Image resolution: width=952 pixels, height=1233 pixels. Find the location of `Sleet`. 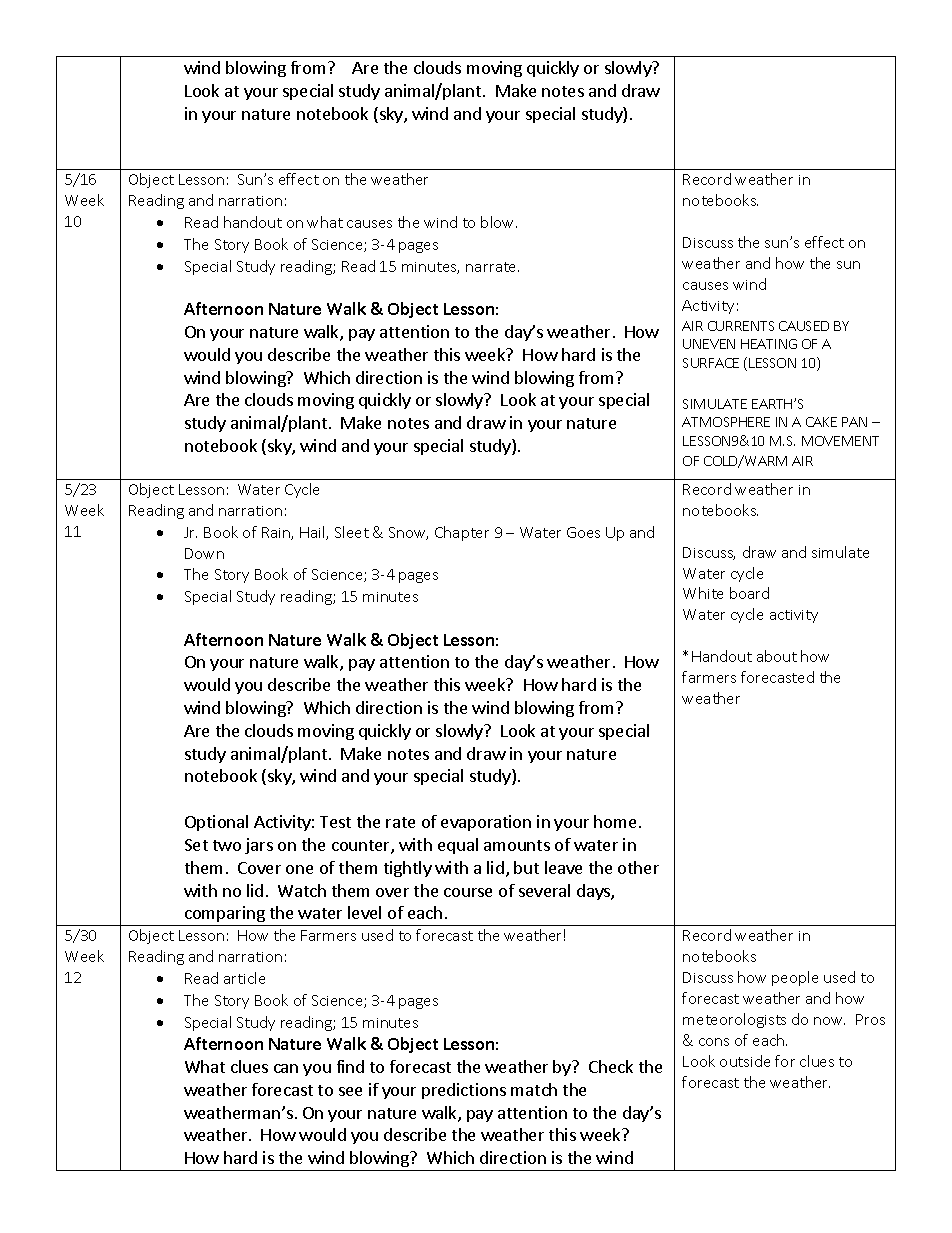

Sleet is located at coordinates (352, 532).
